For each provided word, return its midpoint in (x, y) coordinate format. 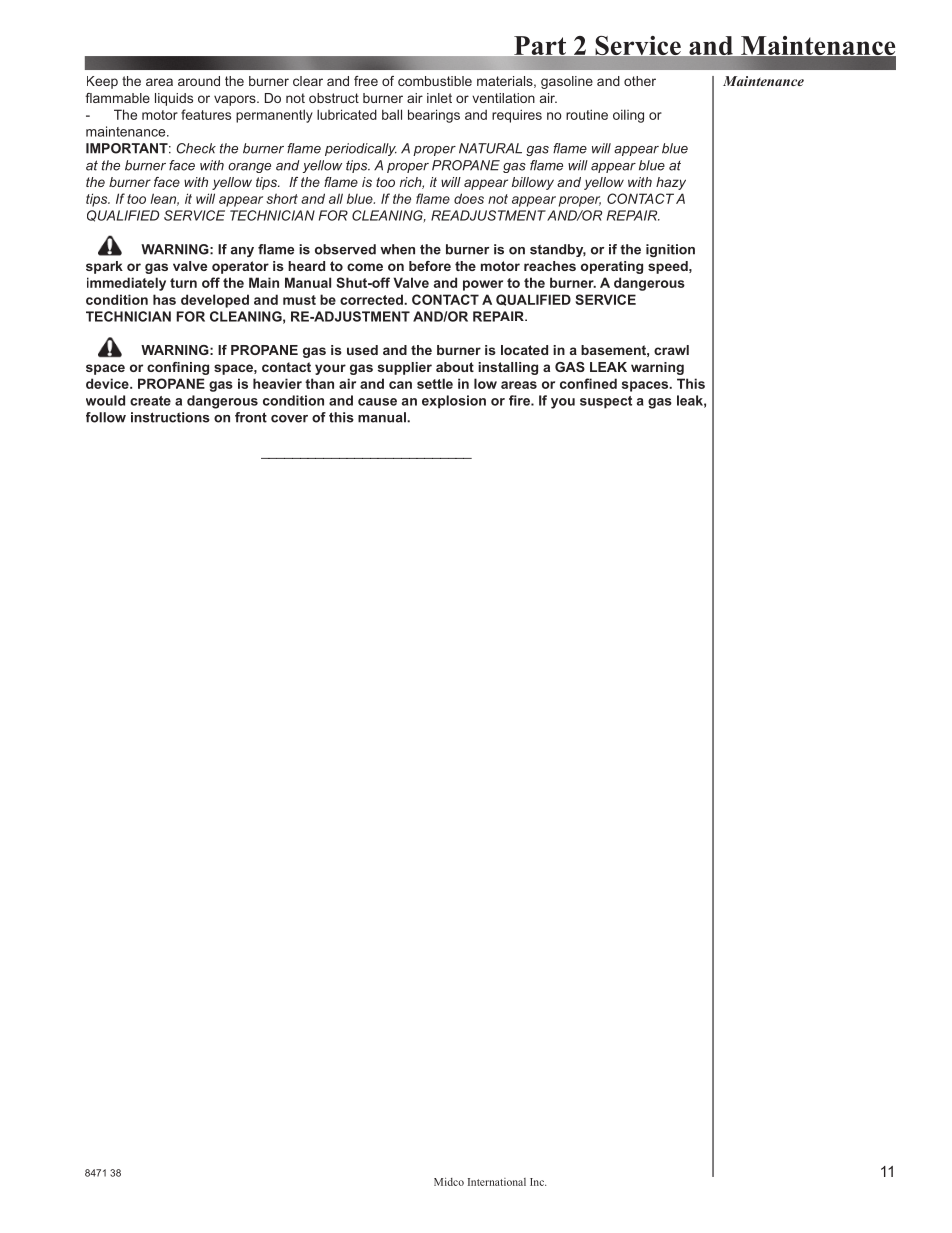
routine (587, 114)
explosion (454, 402)
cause (377, 402)
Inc (538, 1182)
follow (106, 417)
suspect (606, 402)
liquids (174, 99)
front (251, 417)
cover (289, 419)
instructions (170, 417)
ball (392, 114)
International (497, 1182)
